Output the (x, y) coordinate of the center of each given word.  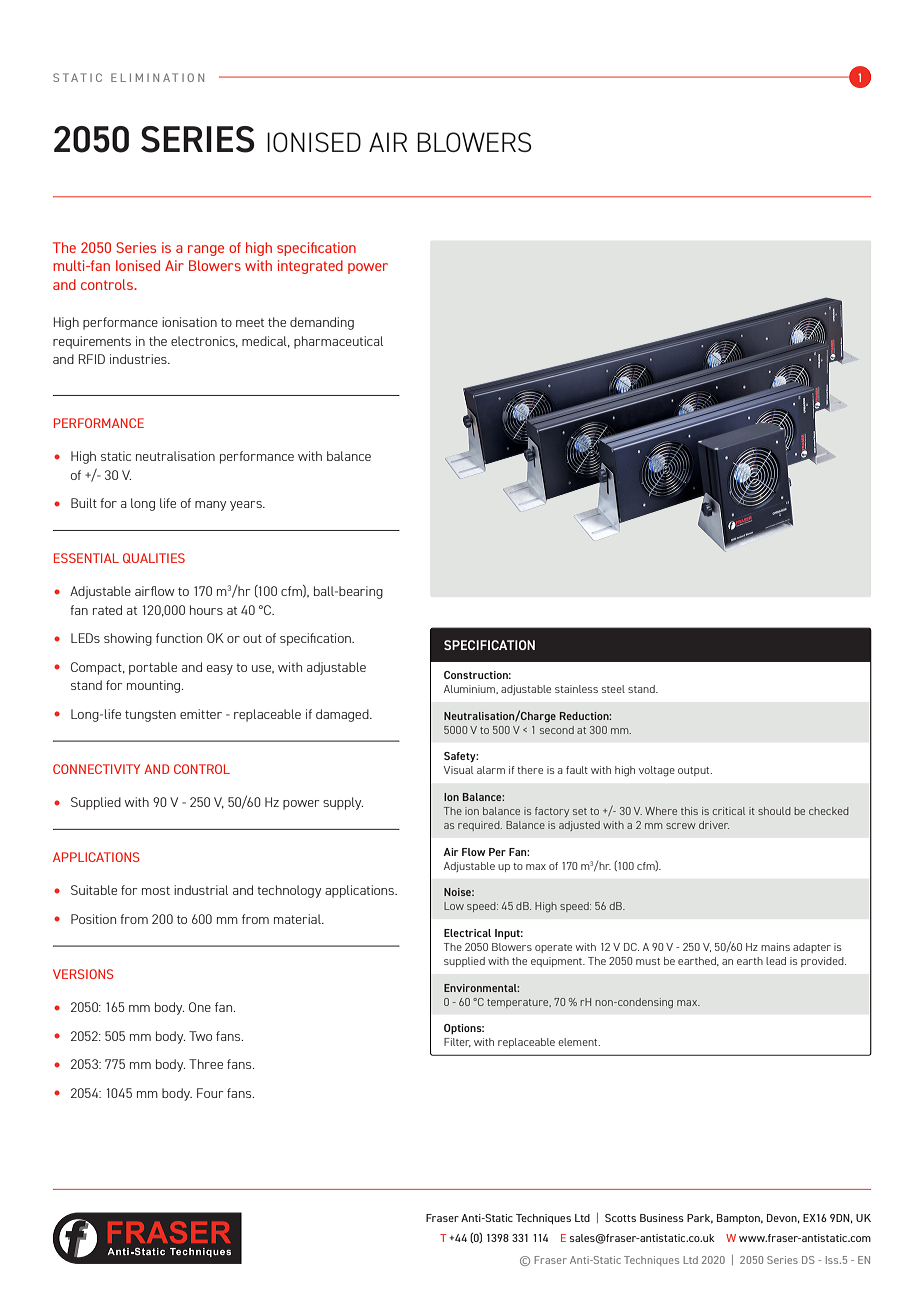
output (695, 771)
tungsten (150, 716)
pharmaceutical (338, 342)
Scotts (620, 1218)
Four (210, 1093)
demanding (322, 323)
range (206, 250)
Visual (458, 770)
